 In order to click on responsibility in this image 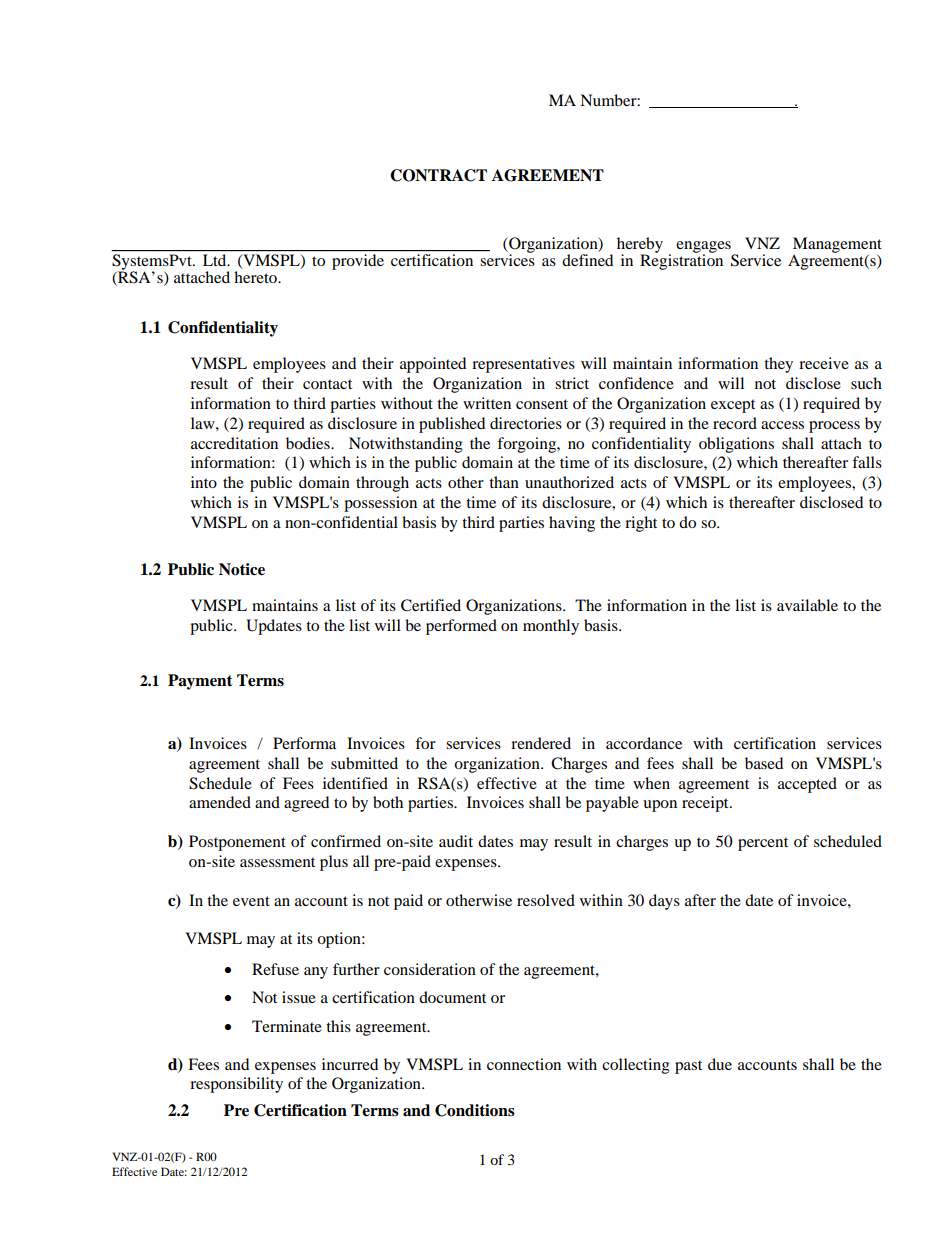, I will do `click(236, 1085)`.
